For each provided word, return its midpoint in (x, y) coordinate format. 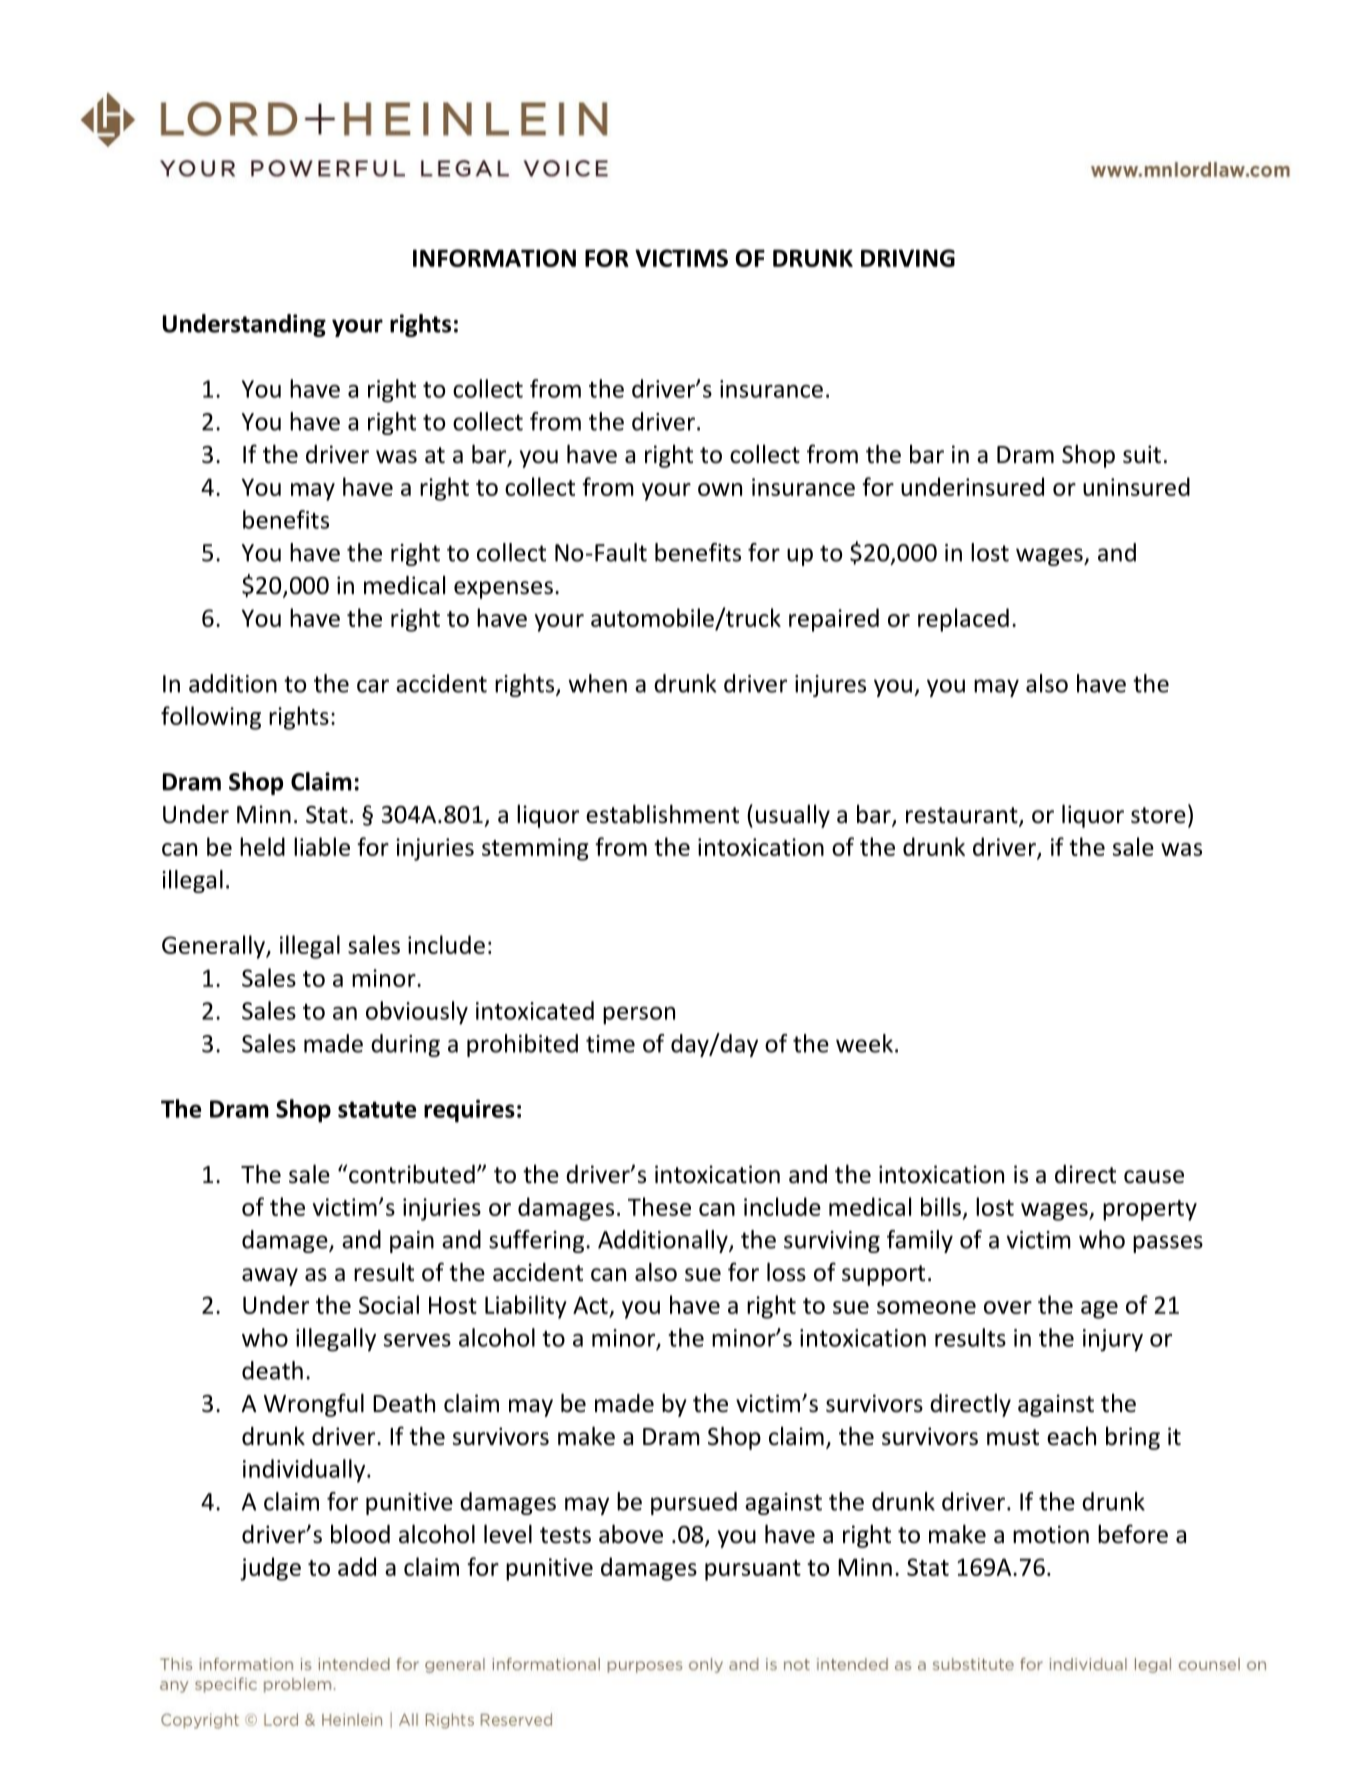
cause (1154, 1177)
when (597, 683)
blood (360, 1534)
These (659, 1206)
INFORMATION (494, 258)
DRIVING (908, 258)
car (373, 686)
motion (1051, 1534)
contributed (412, 1174)
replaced (963, 620)
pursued (694, 1503)
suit (1142, 454)
